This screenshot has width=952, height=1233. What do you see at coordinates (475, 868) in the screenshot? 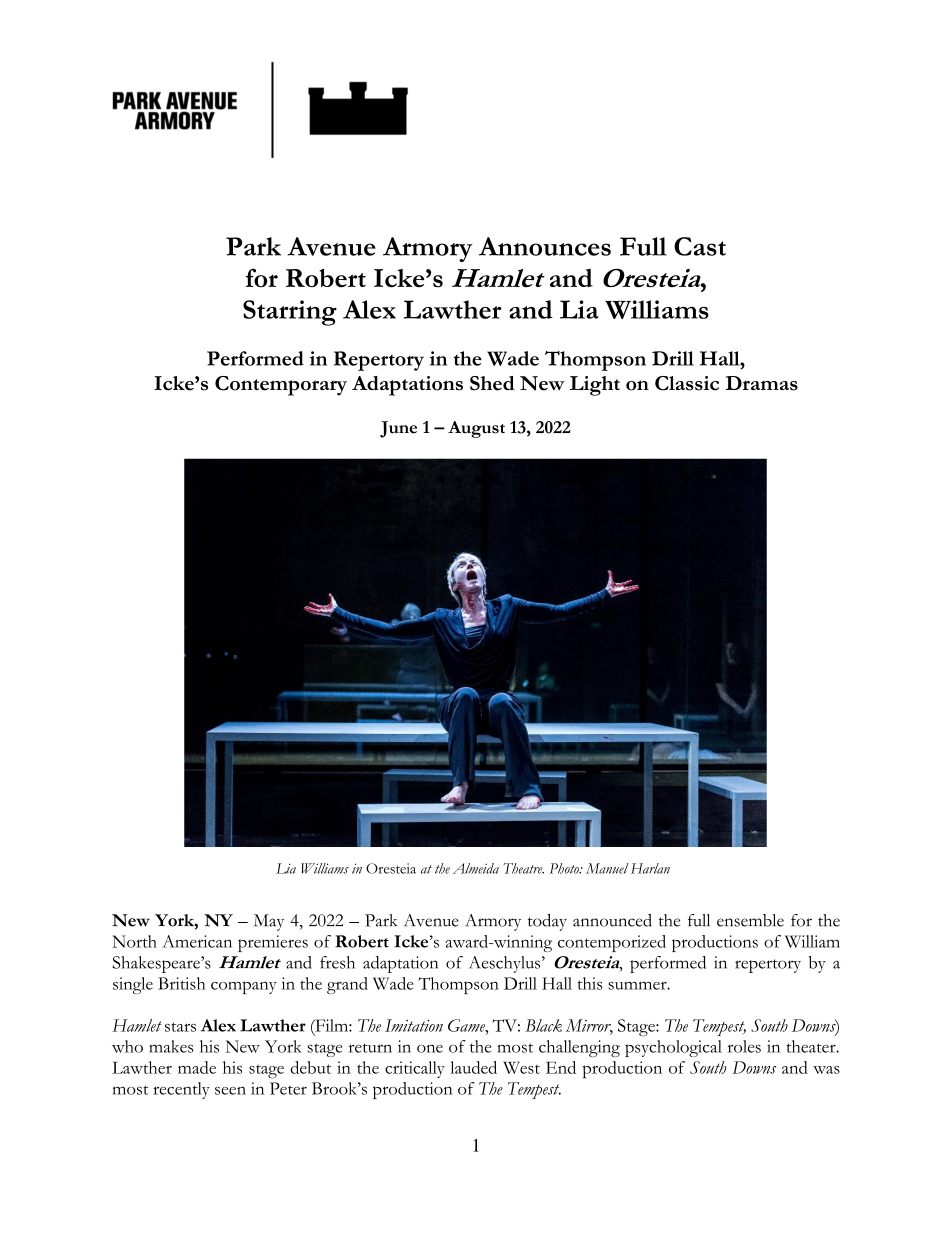
I see `Almeida` at bounding box center [475, 868].
